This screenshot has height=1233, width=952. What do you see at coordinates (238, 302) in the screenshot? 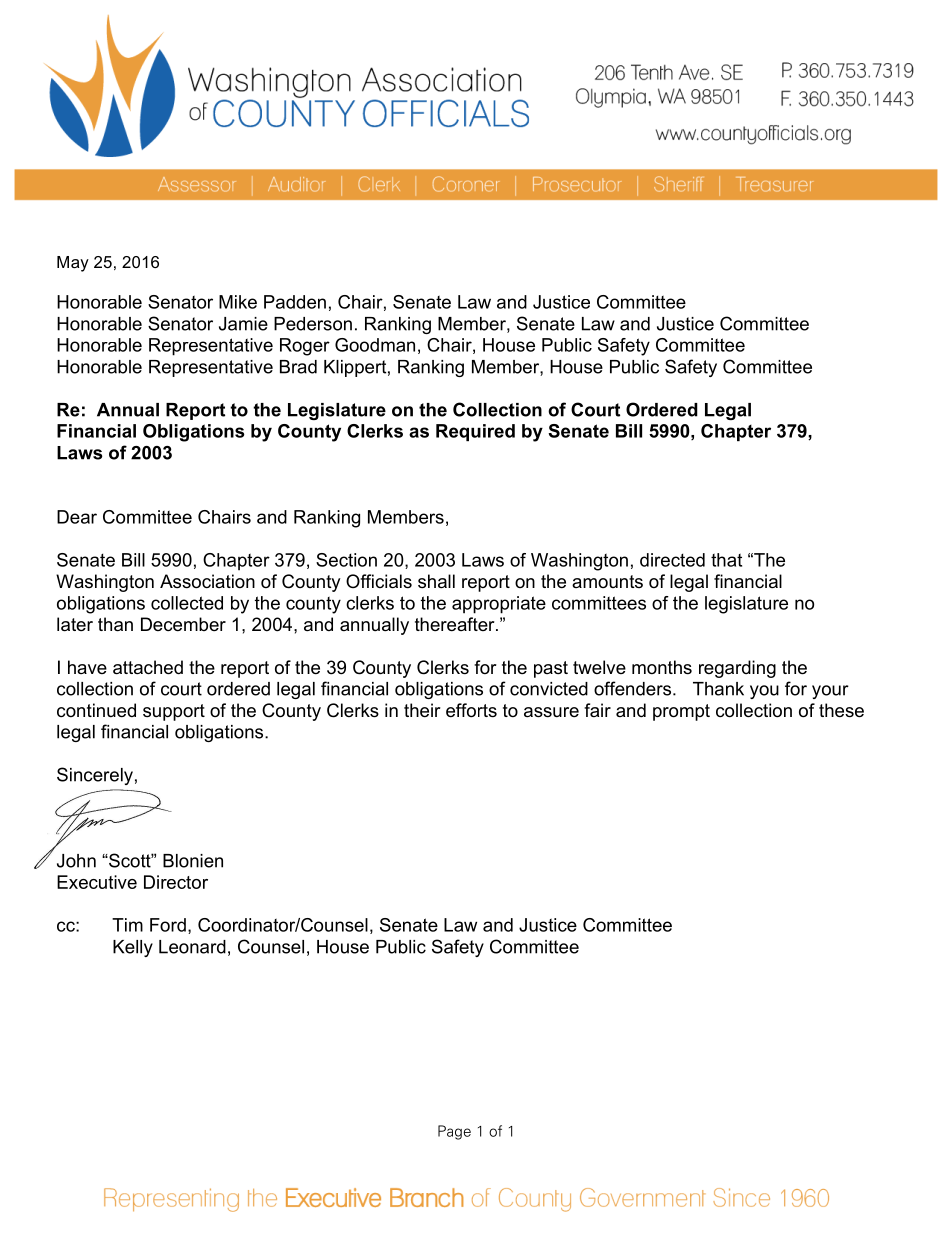
I see `Mike` at bounding box center [238, 302].
